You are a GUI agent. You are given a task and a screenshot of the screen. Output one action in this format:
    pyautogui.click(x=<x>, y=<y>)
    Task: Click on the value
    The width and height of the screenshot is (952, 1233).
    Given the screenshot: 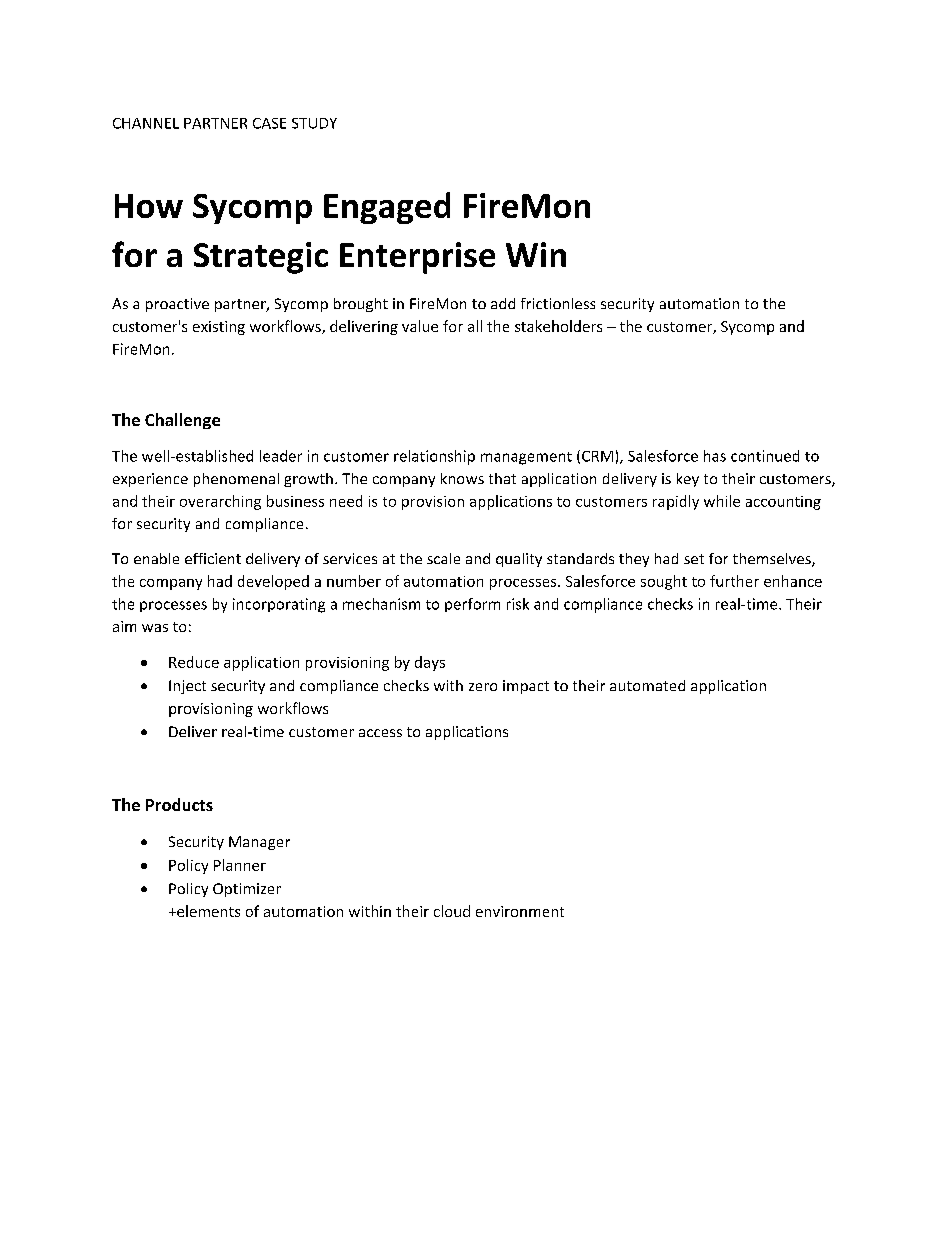 What is the action you would take?
    pyautogui.click(x=420, y=326)
